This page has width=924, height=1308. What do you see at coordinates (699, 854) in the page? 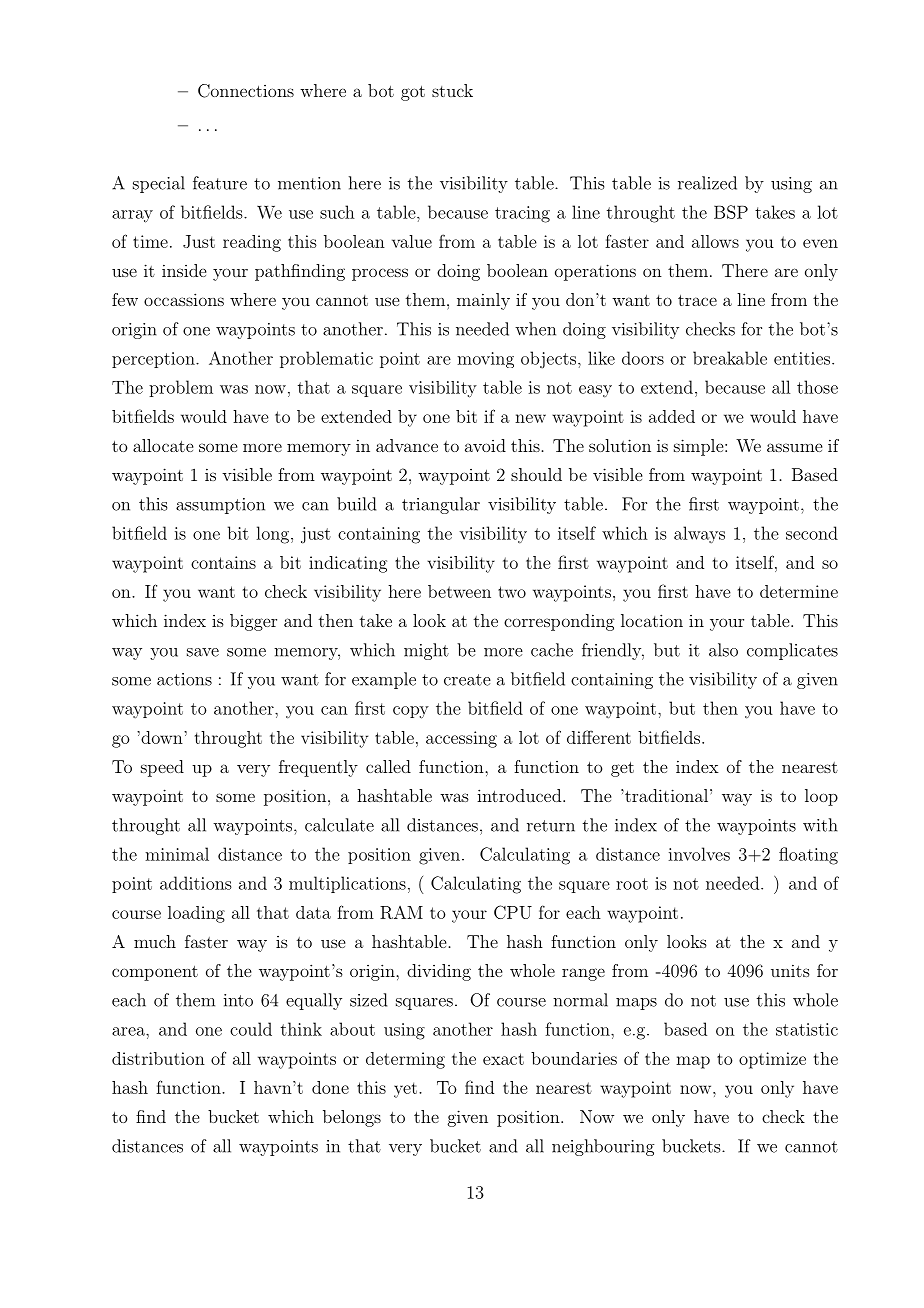
I see `involves` at bounding box center [699, 854].
